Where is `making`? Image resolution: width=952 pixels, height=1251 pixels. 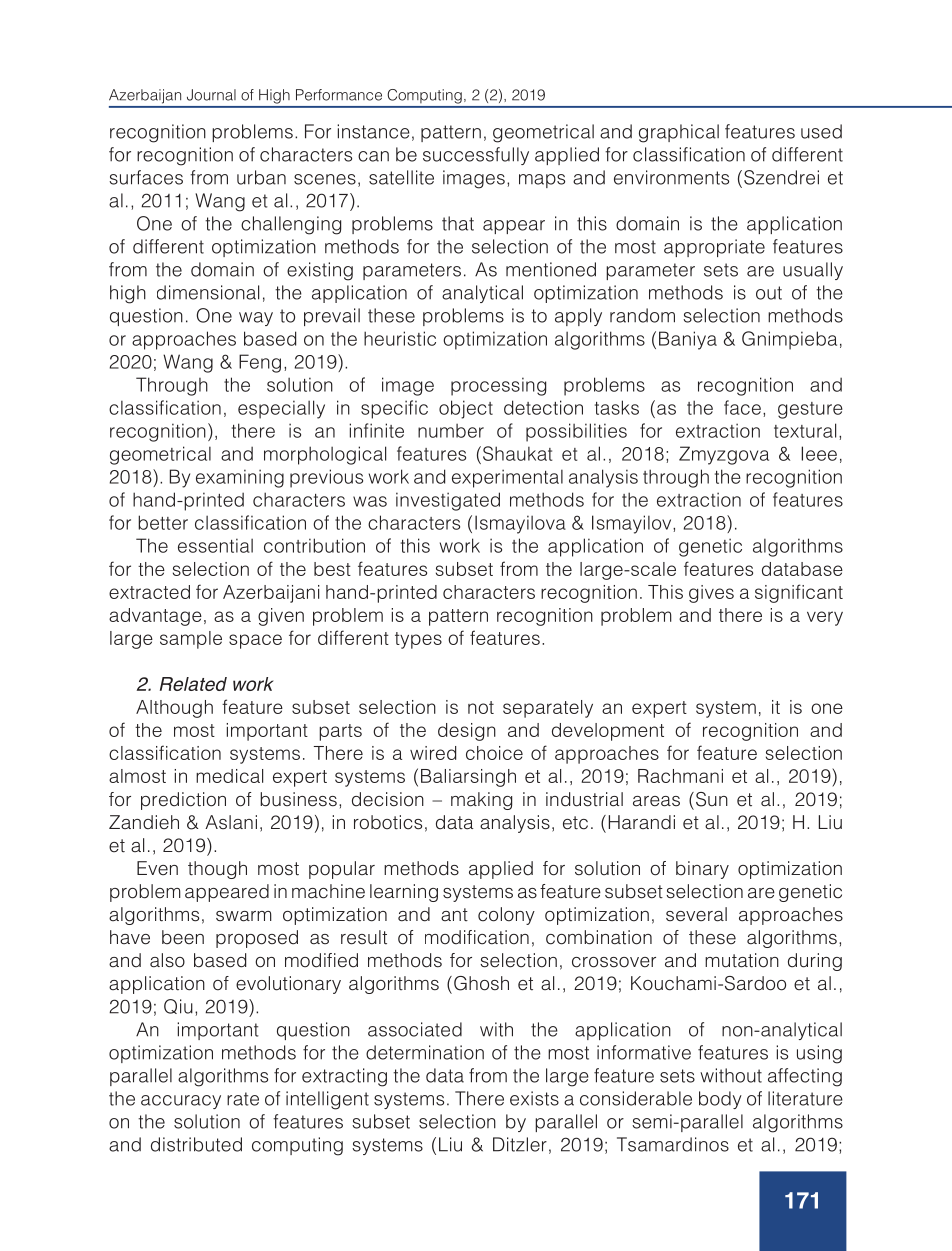
making is located at coordinates (481, 801).
